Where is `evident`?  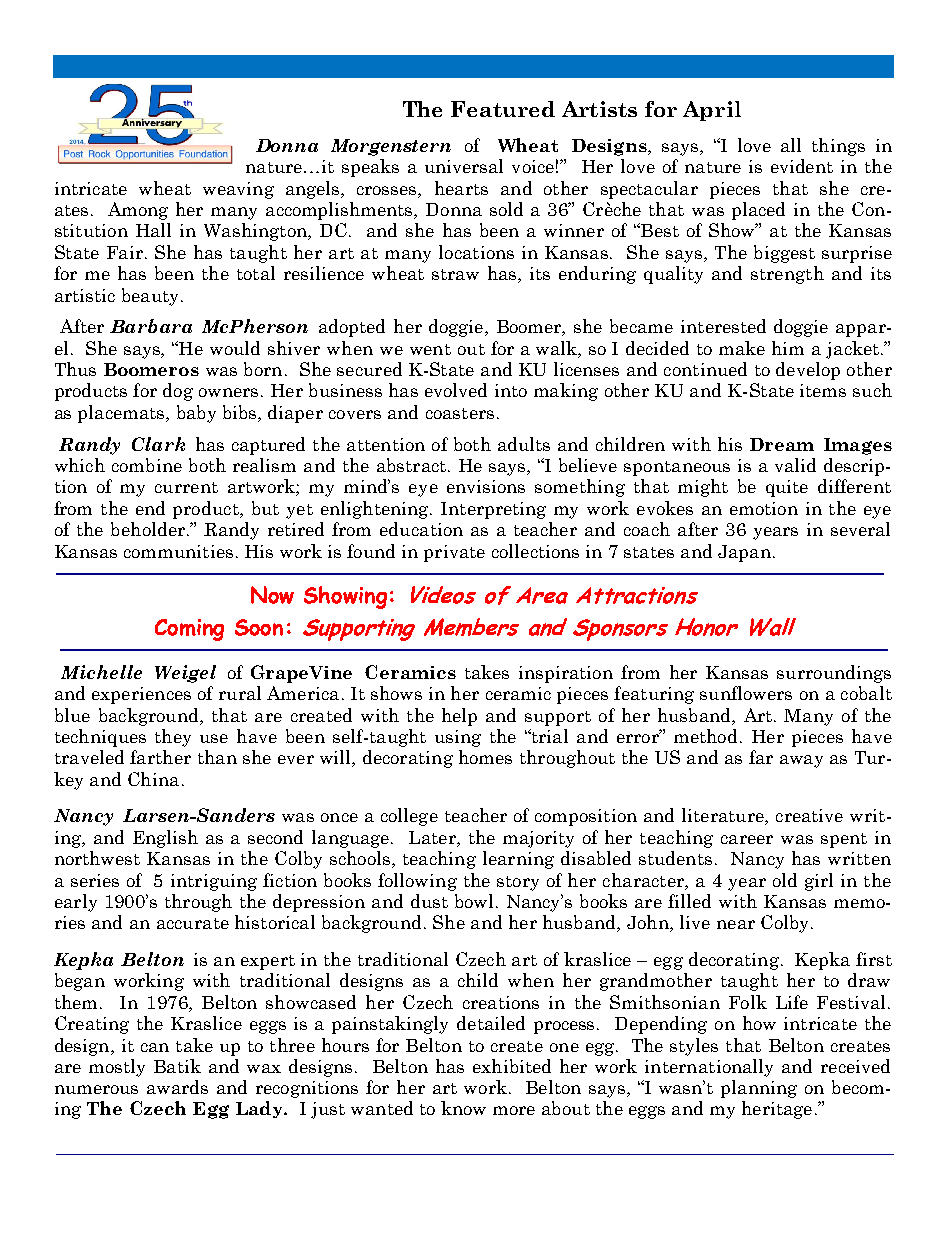 evident is located at coordinates (802, 166).
